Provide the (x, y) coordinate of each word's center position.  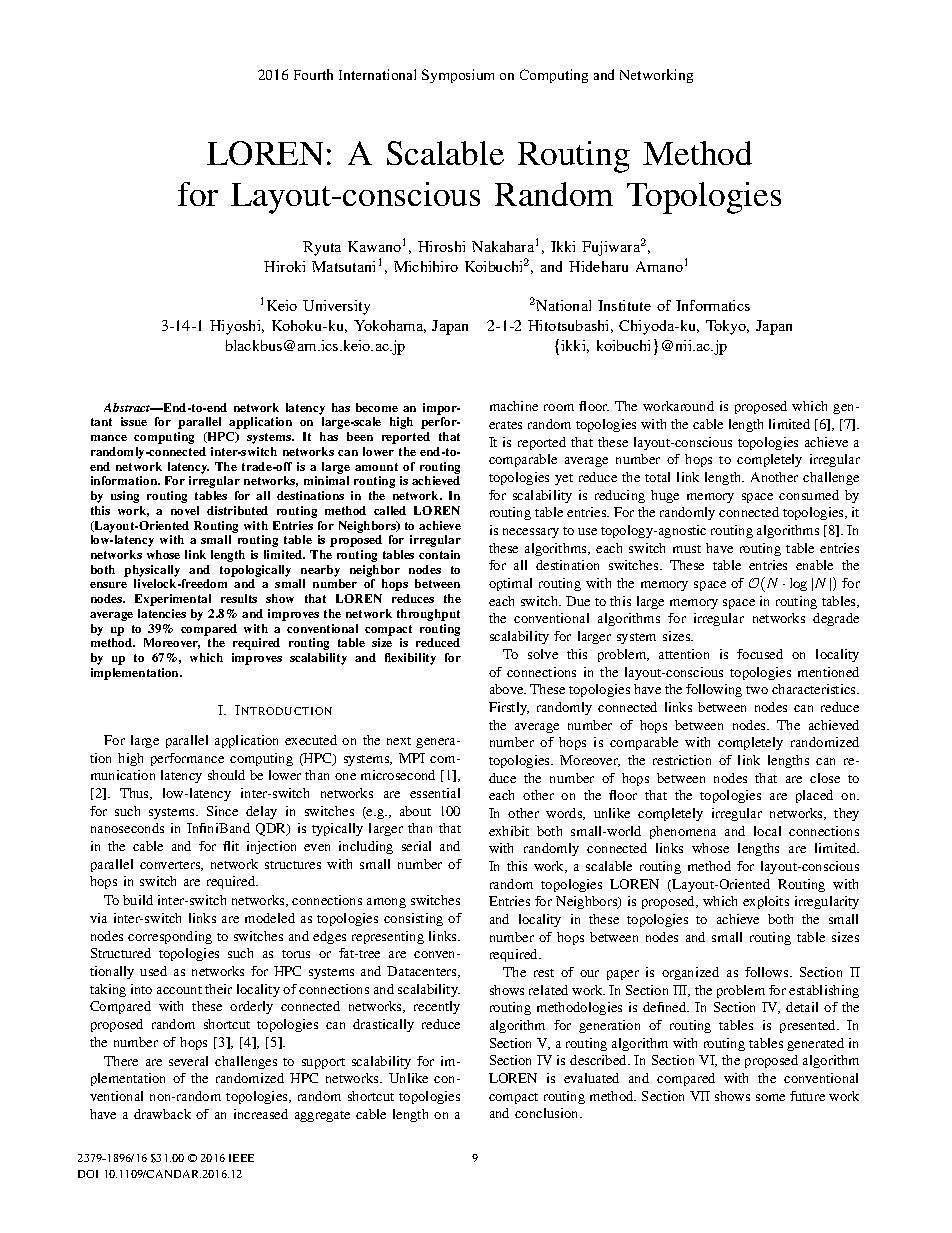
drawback (162, 1114)
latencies (162, 613)
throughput (428, 615)
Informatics (713, 305)
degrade (836, 619)
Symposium (458, 76)
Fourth (313, 74)
